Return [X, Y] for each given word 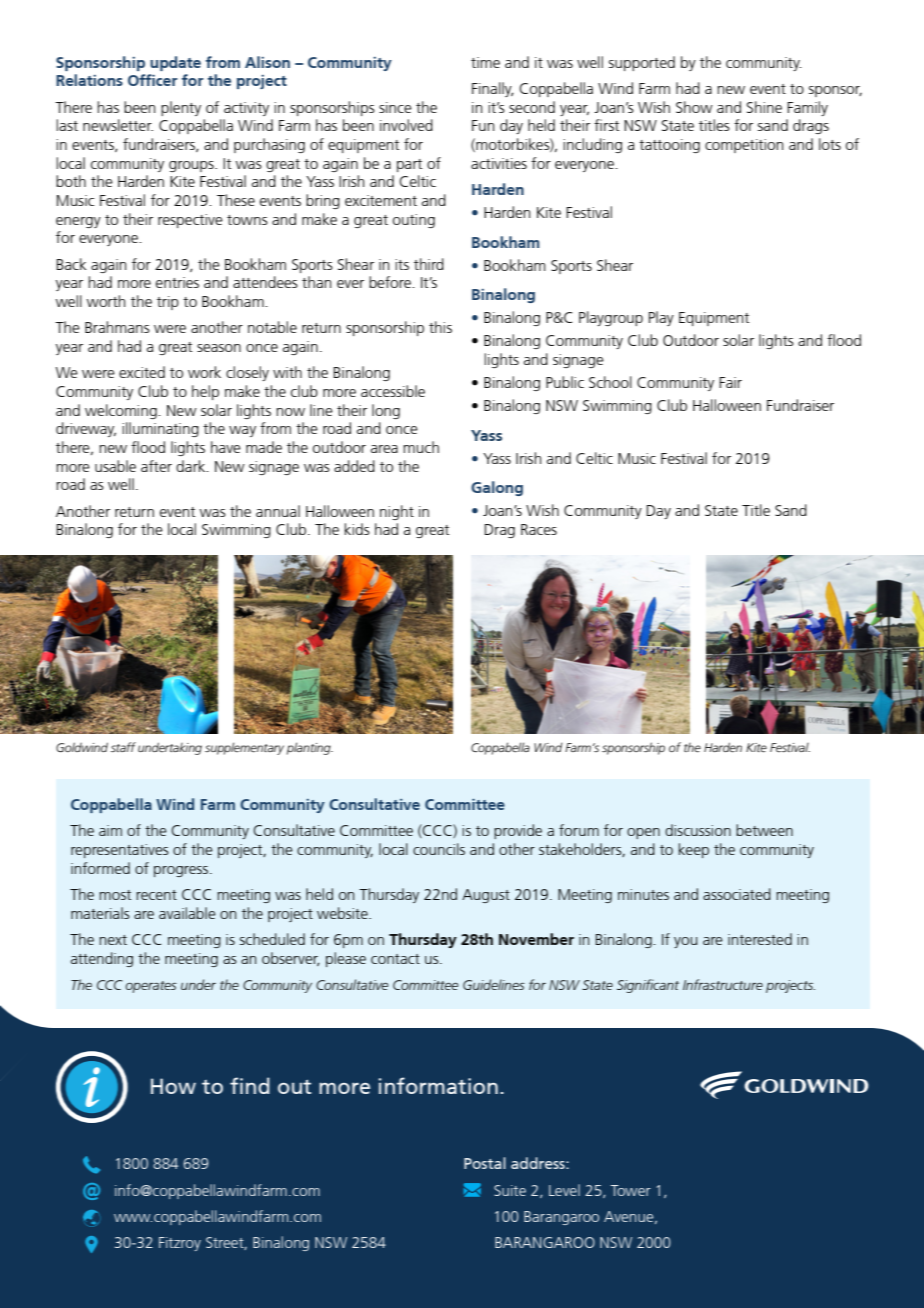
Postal [485, 1163]
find [250, 1085]
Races [539, 529]
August [486, 896]
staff [123, 747]
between [764, 830]
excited [142, 372]
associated [737, 894]
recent [156, 895]
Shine [764, 107]
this [440, 327]
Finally [493, 89]
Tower [630, 1190]
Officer [153, 80]
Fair [730, 382]
